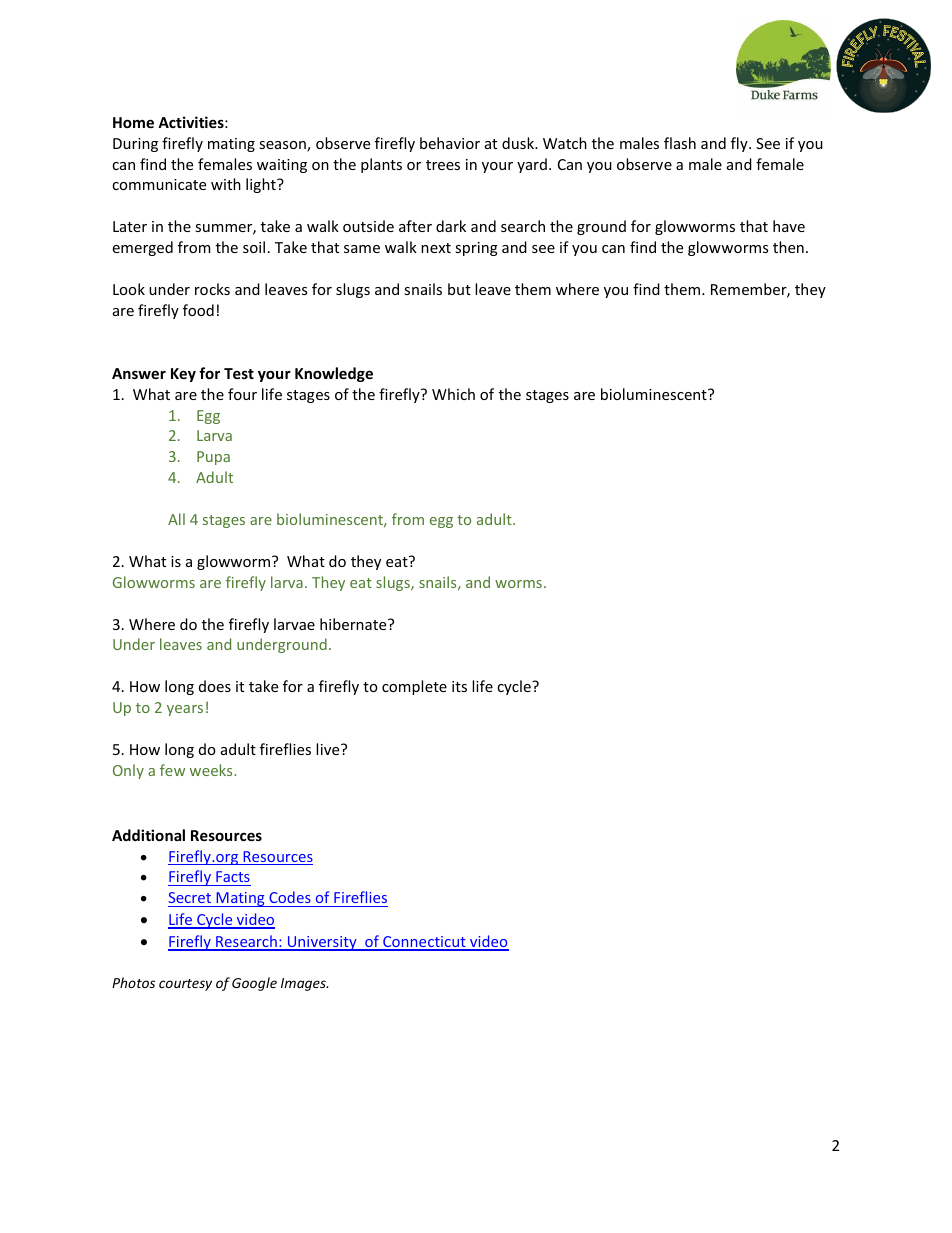  Describe the element at coordinates (459, 686) in the image. I see `its` at that location.
